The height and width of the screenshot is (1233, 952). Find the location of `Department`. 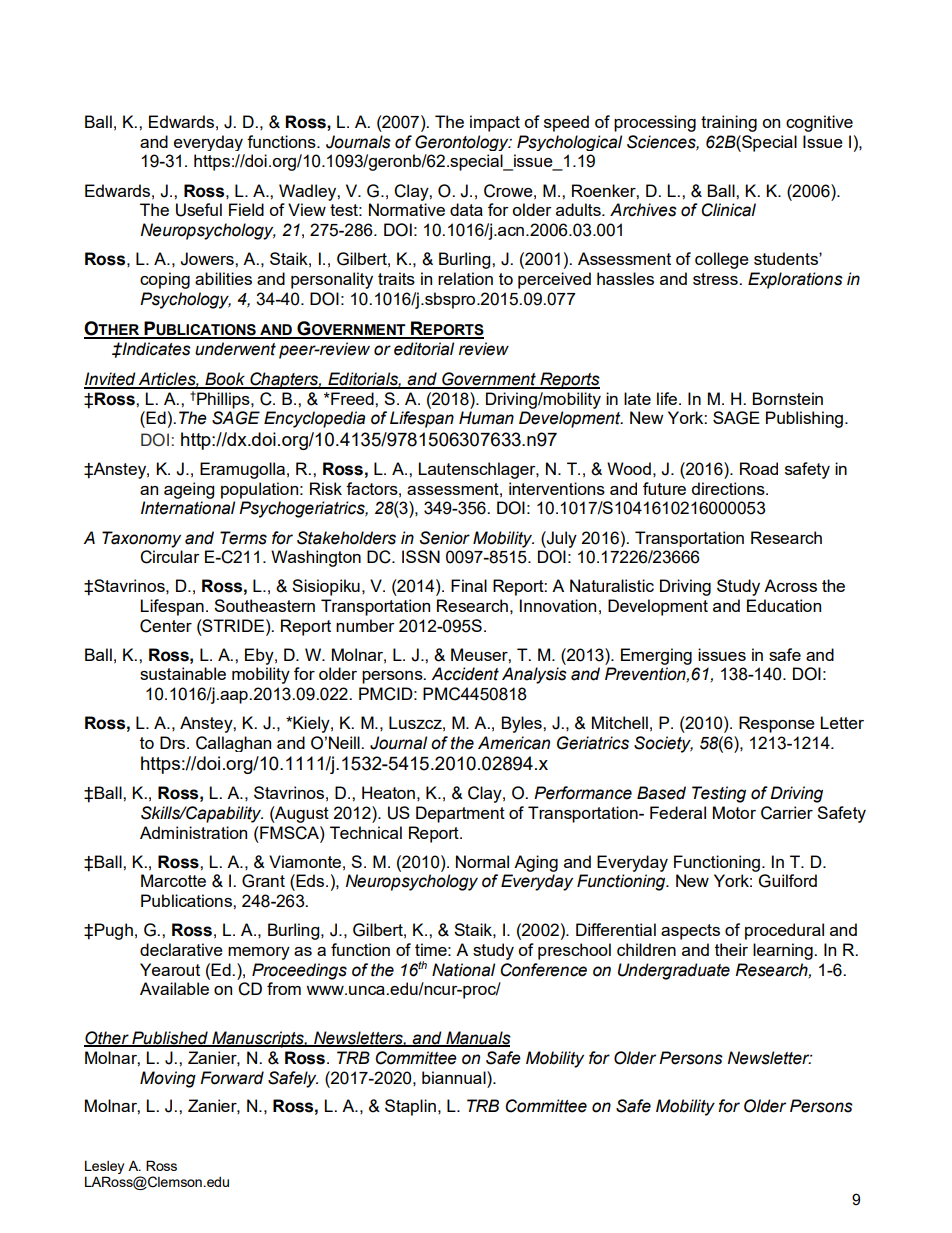

Department is located at coordinates (460, 814).
